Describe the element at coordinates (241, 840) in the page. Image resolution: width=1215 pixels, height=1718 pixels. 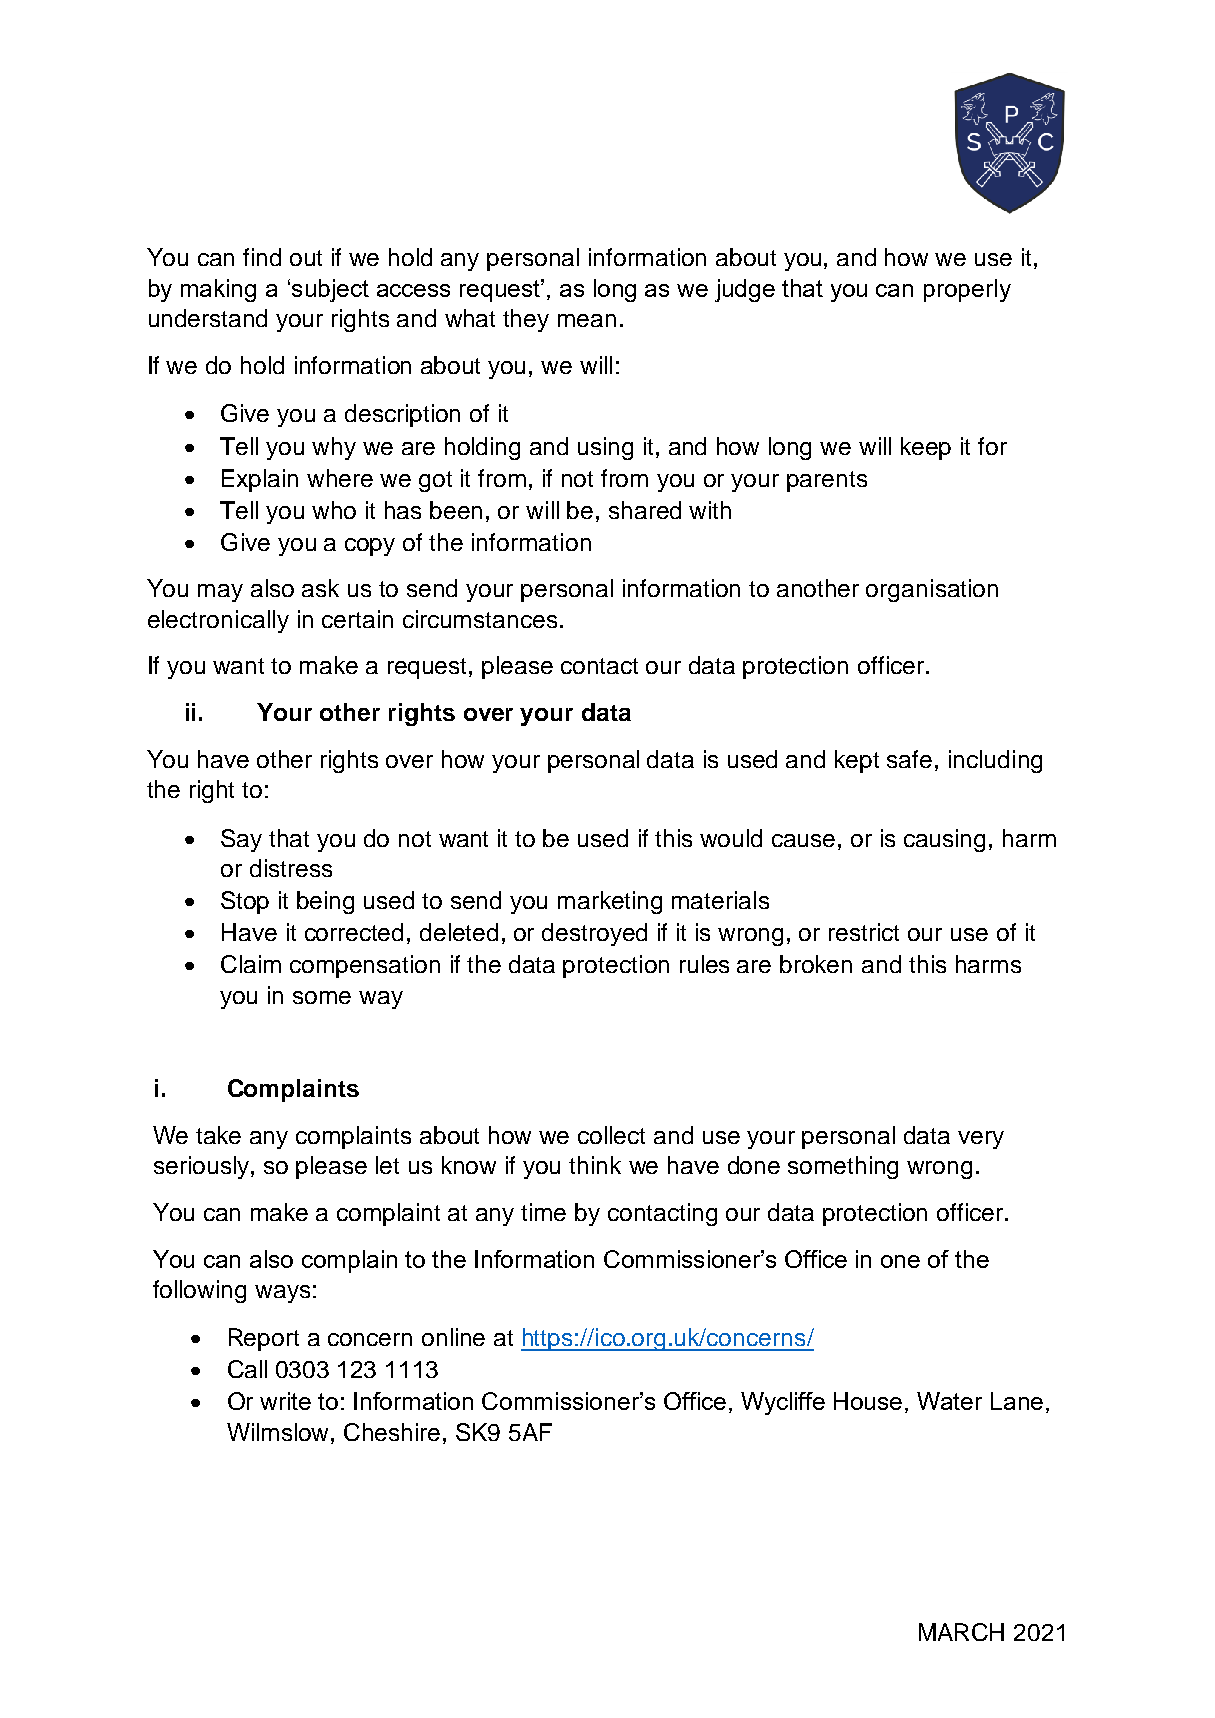
I see `Say` at that location.
